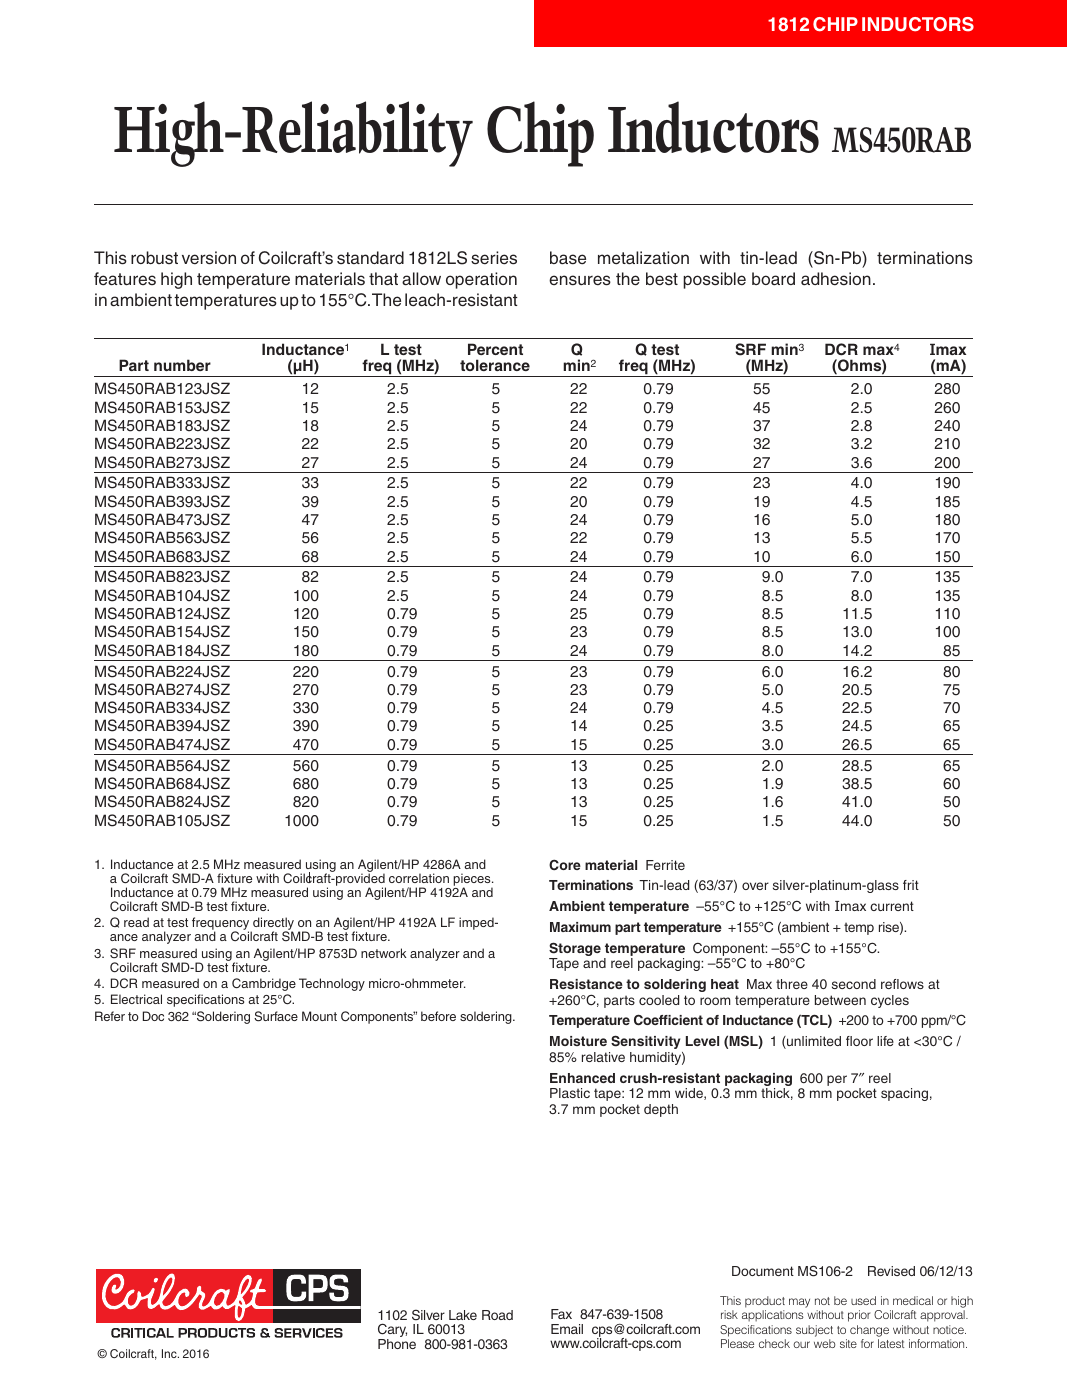  Describe the element at coordinates (170, 1353) in the document. I see `Inc` at that location.
